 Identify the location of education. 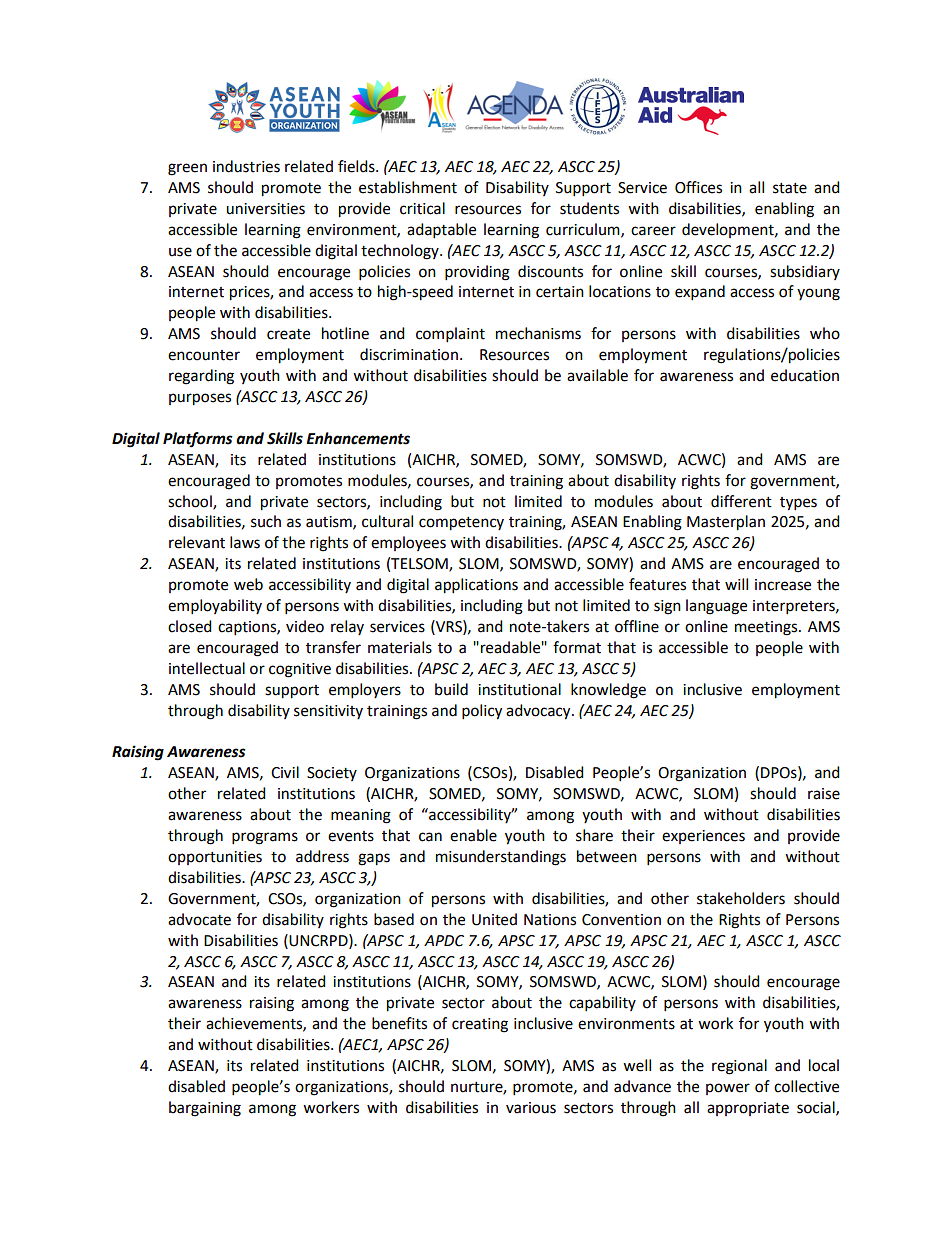
(805, 375).
